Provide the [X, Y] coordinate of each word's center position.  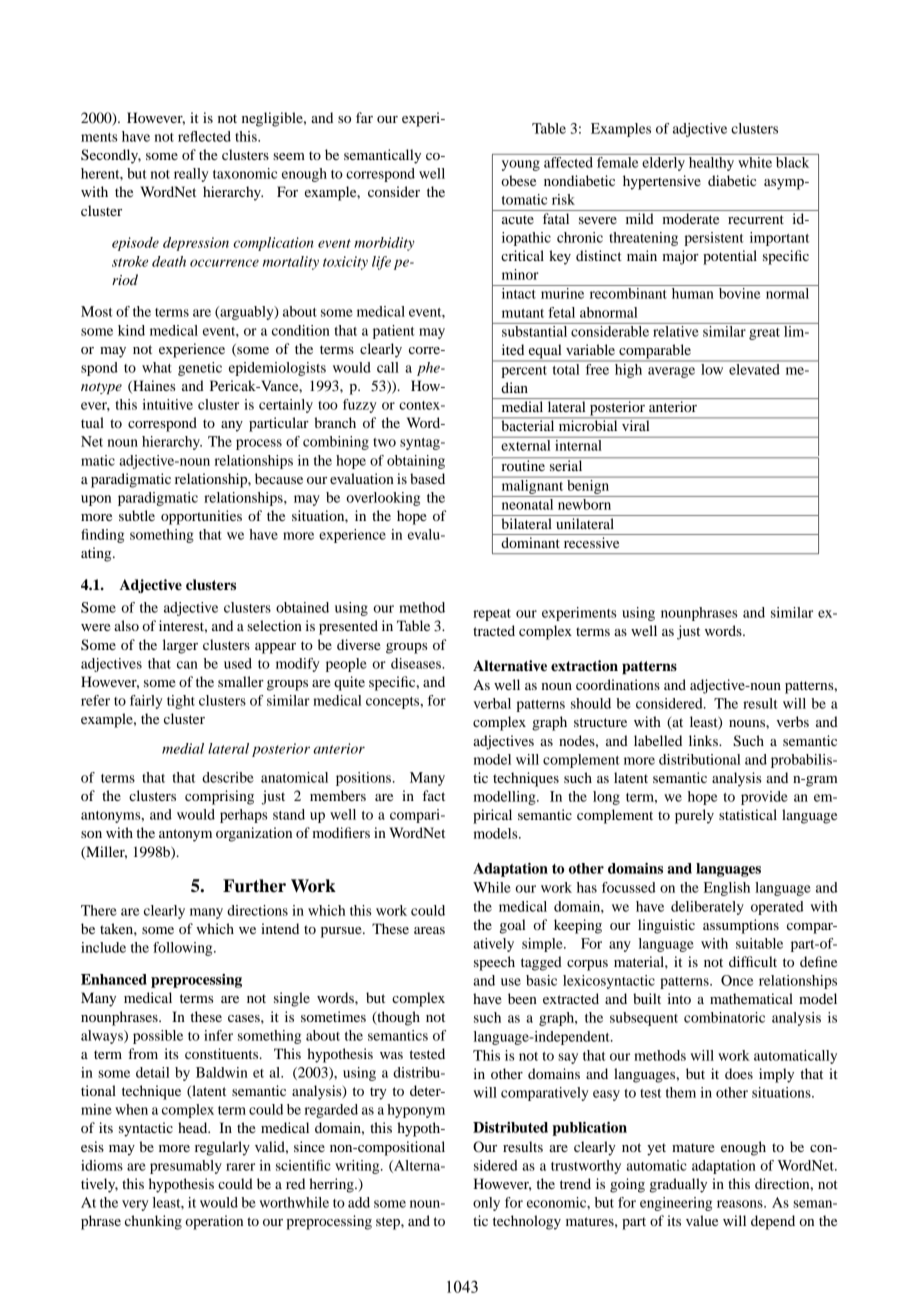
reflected [204, 136]
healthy [712, 162]
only [486, 1204]
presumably [186, 1167]
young [521, 165]
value [702, 1220]
